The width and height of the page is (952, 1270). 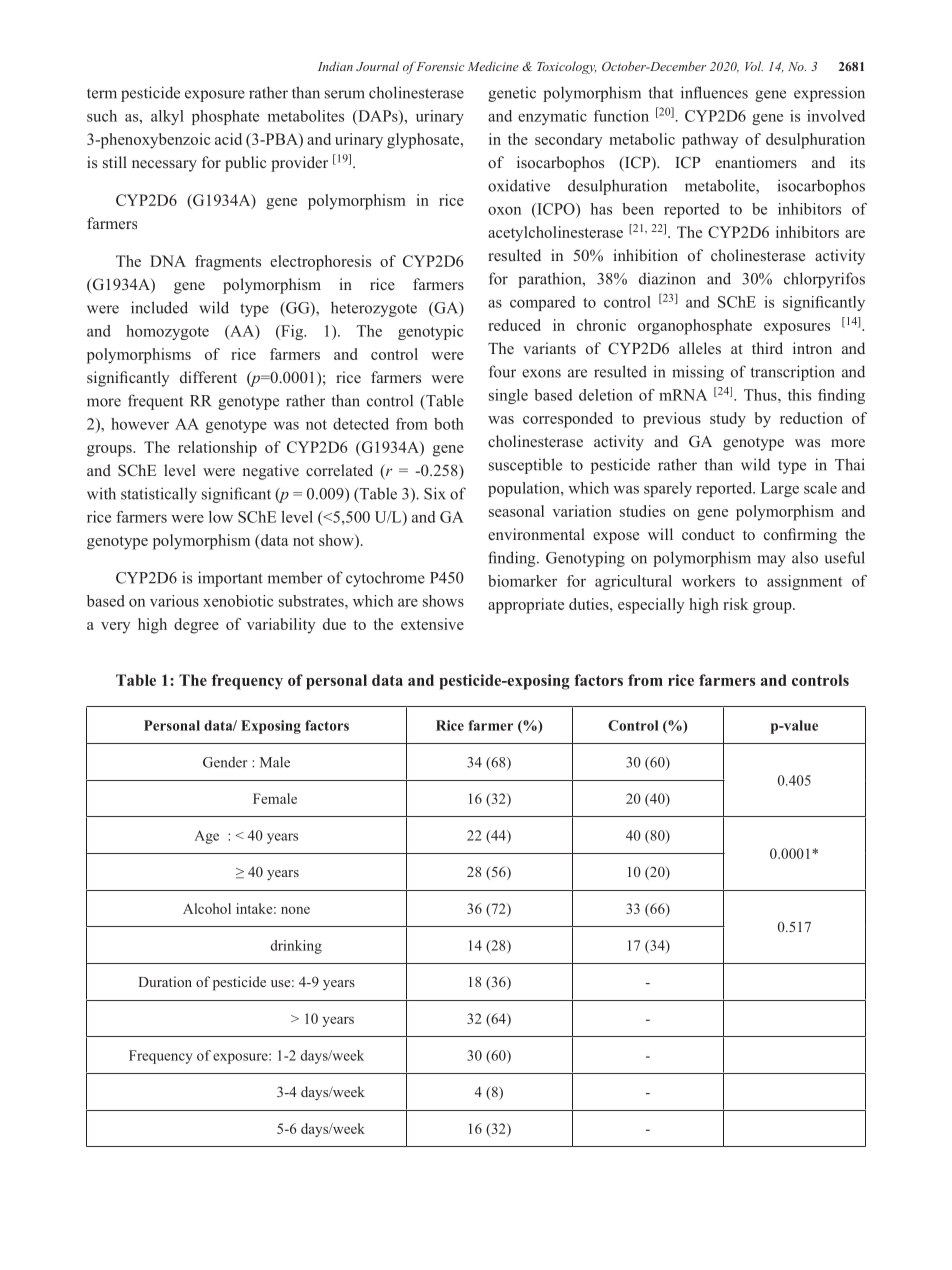 I want to click on Duration, so click(x=165, y=981).
